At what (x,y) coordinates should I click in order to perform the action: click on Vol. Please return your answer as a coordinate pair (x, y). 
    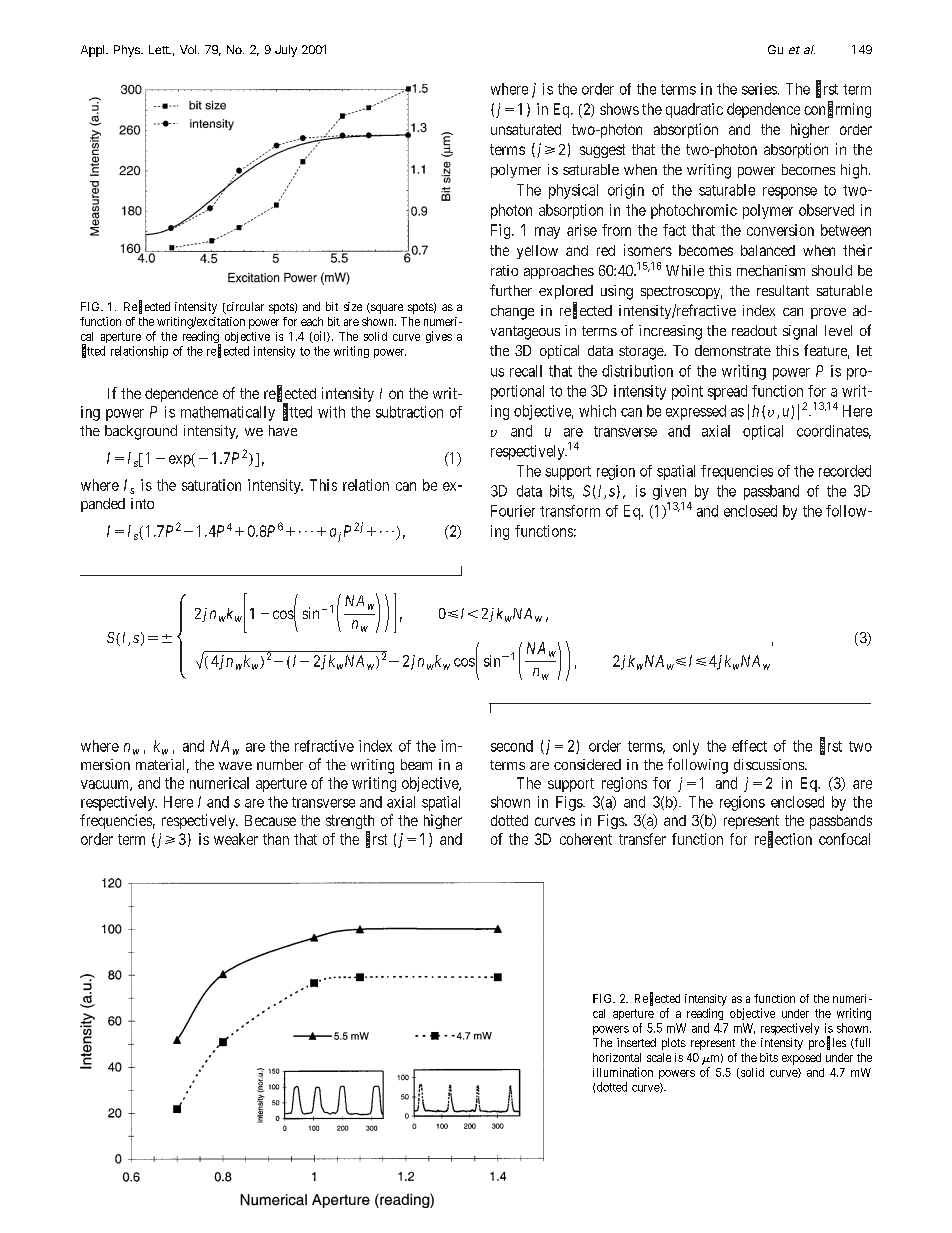
    Looking at the image, I should click on (188, 49).
